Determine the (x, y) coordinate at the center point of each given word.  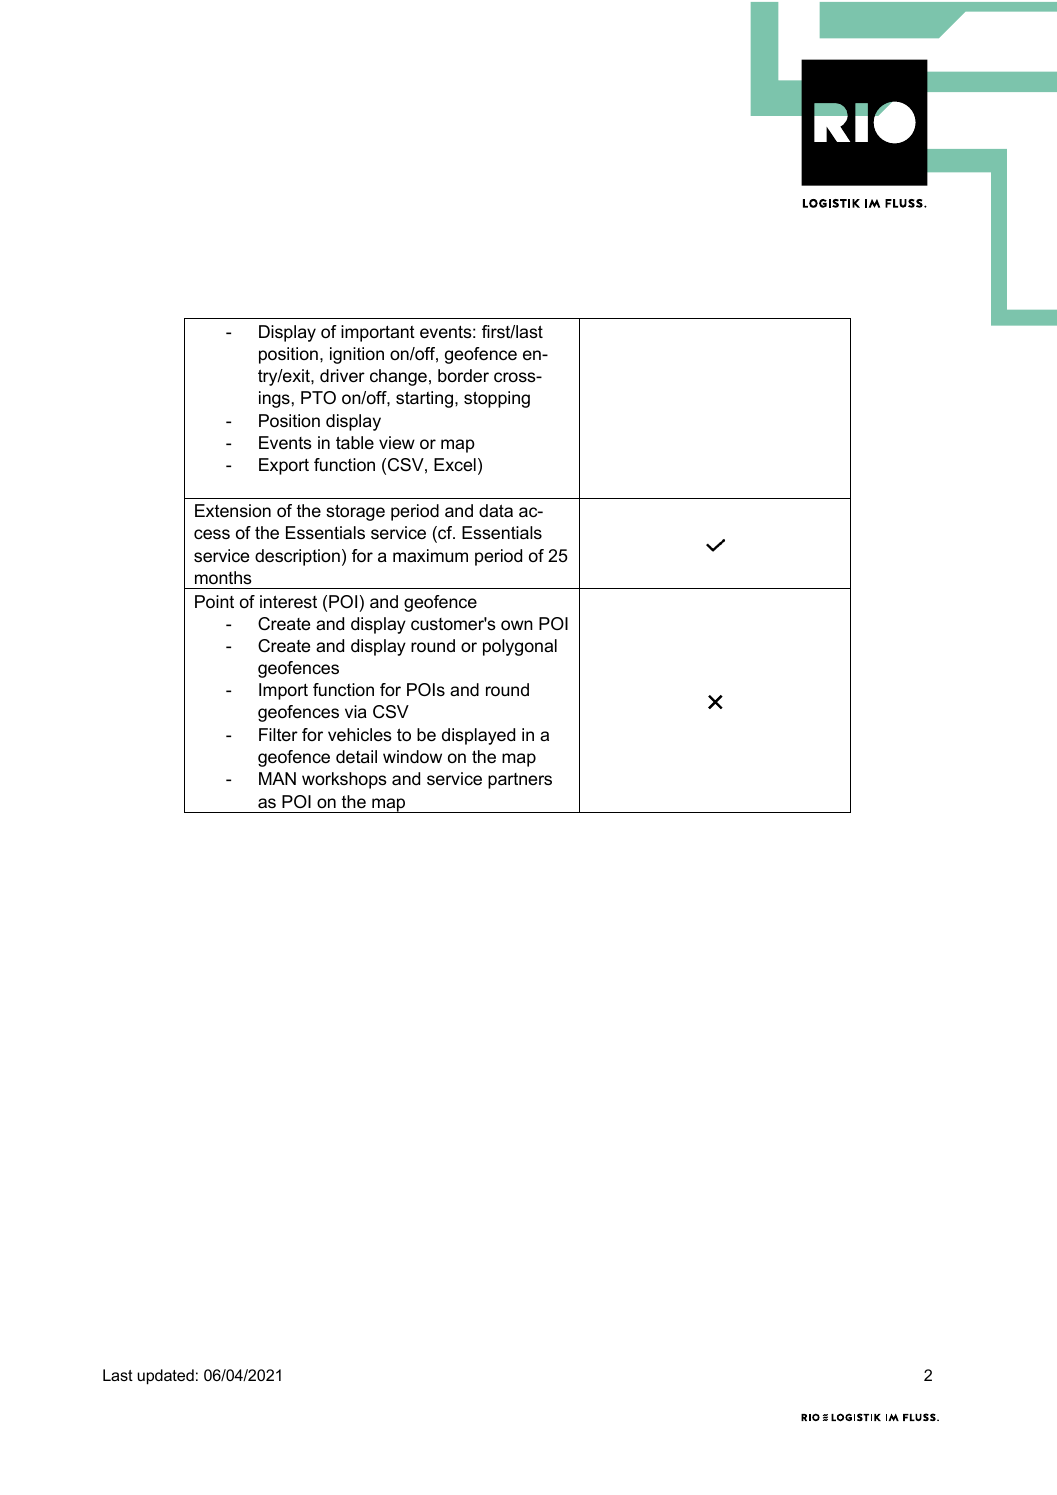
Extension (233, 511)
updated (165, 1377)
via (356, 711)
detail (356, 757)
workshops (344, 780)
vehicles (360, 735)
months (223, 578)
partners (520, 781)
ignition (357, 355)
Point (214, 602)
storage (355, 512)
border (463, 376)
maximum (430, 555)
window (412, 757)
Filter (278, 734)
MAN (277, 778)
